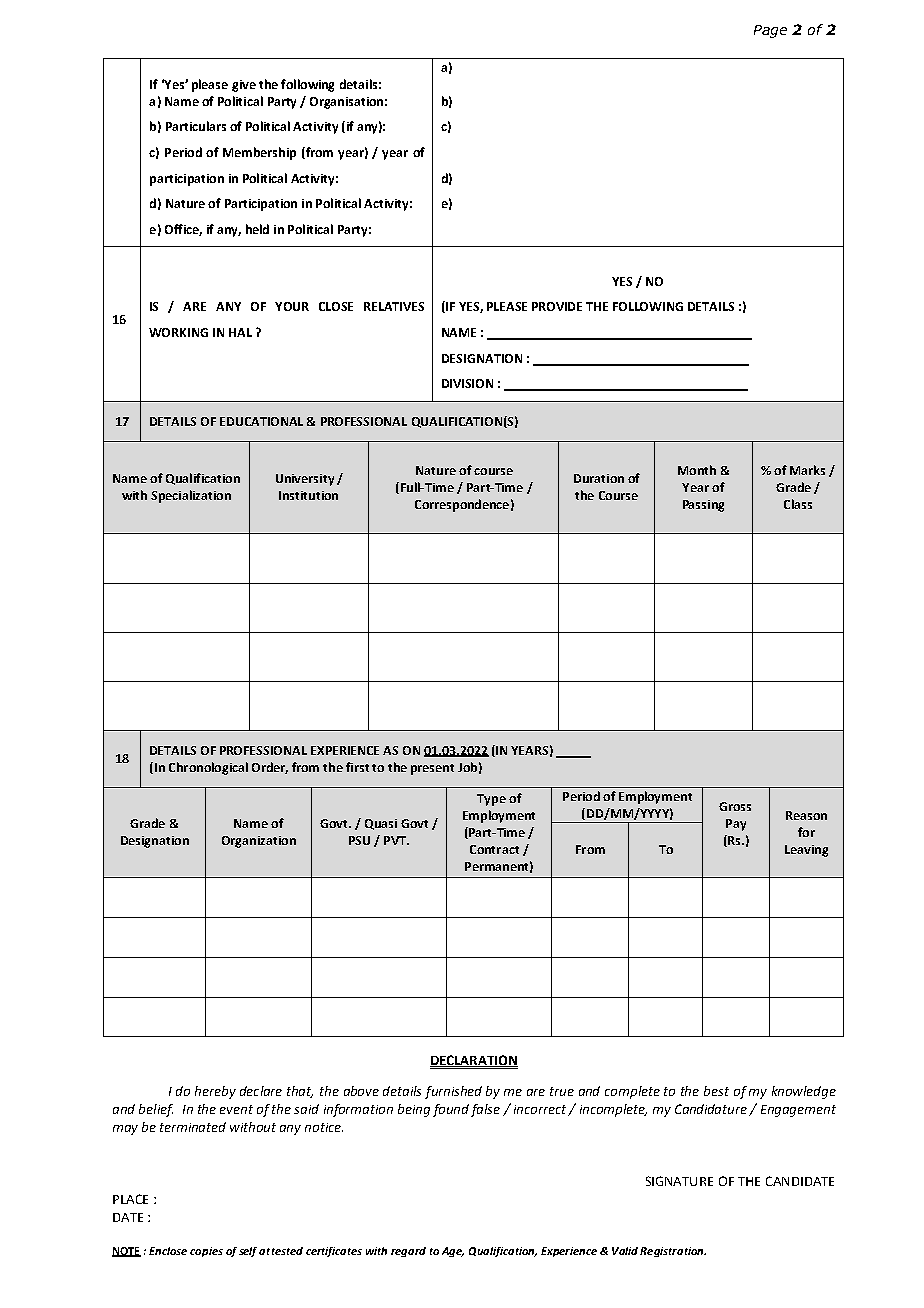  I want to click on copies, so click(206, 1252).
